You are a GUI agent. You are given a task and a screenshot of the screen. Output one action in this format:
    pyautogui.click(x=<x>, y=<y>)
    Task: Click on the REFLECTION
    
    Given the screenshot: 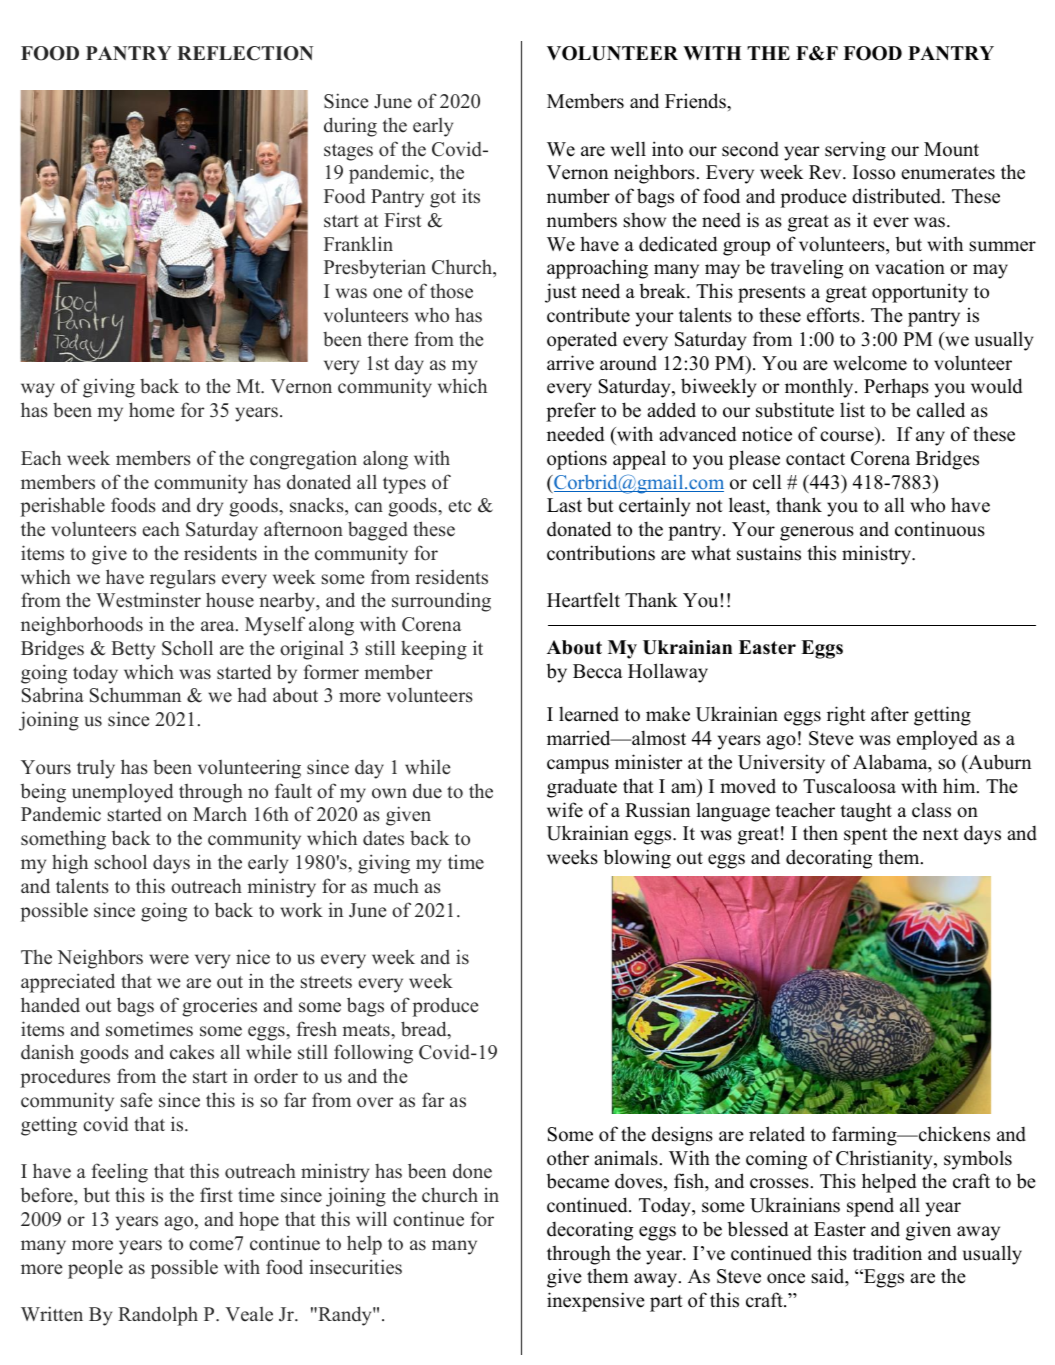 What is the action you would take?
    pyautogui.click(x=245, y=53)
